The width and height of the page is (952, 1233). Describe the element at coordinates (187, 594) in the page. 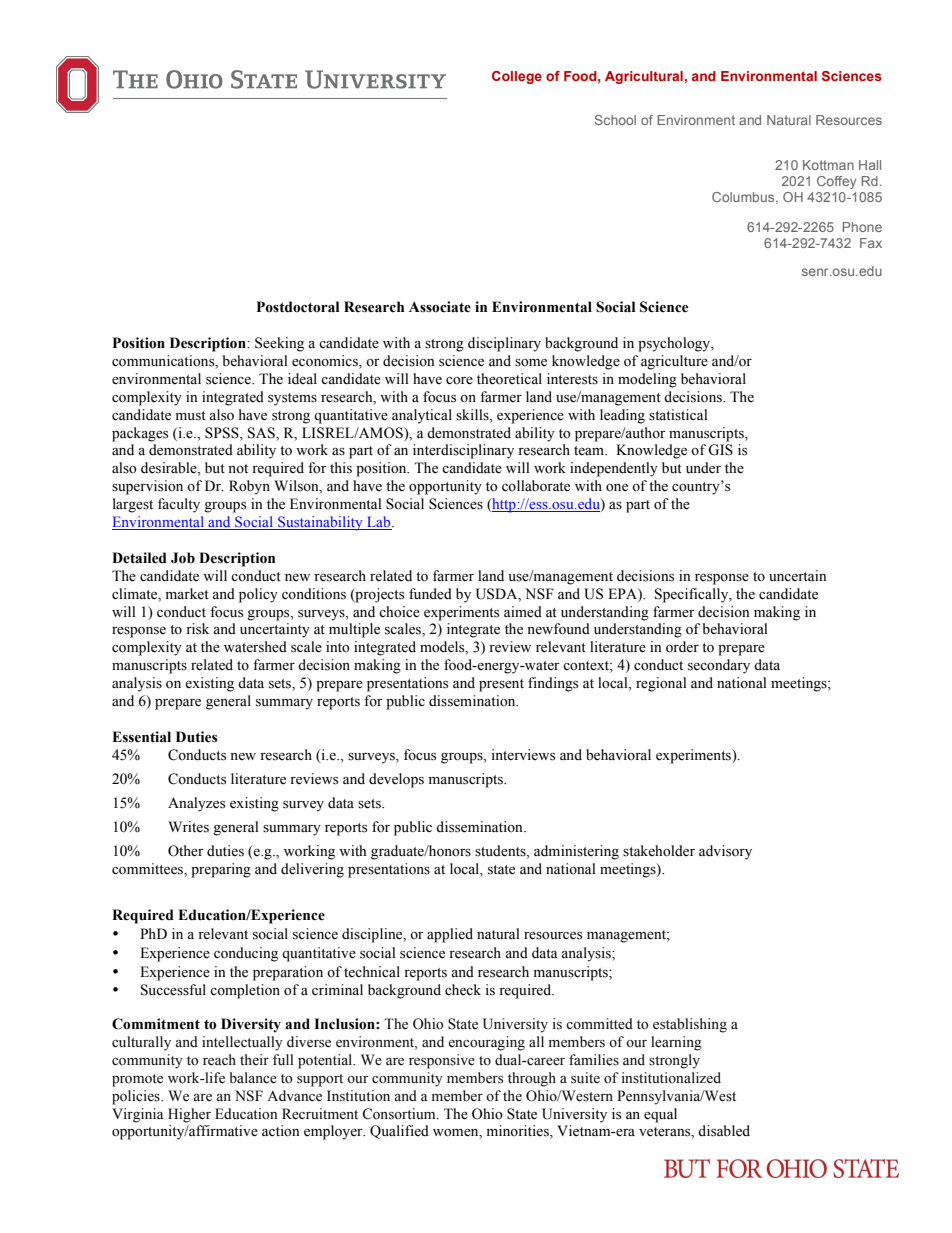

I see `market` at that location.
